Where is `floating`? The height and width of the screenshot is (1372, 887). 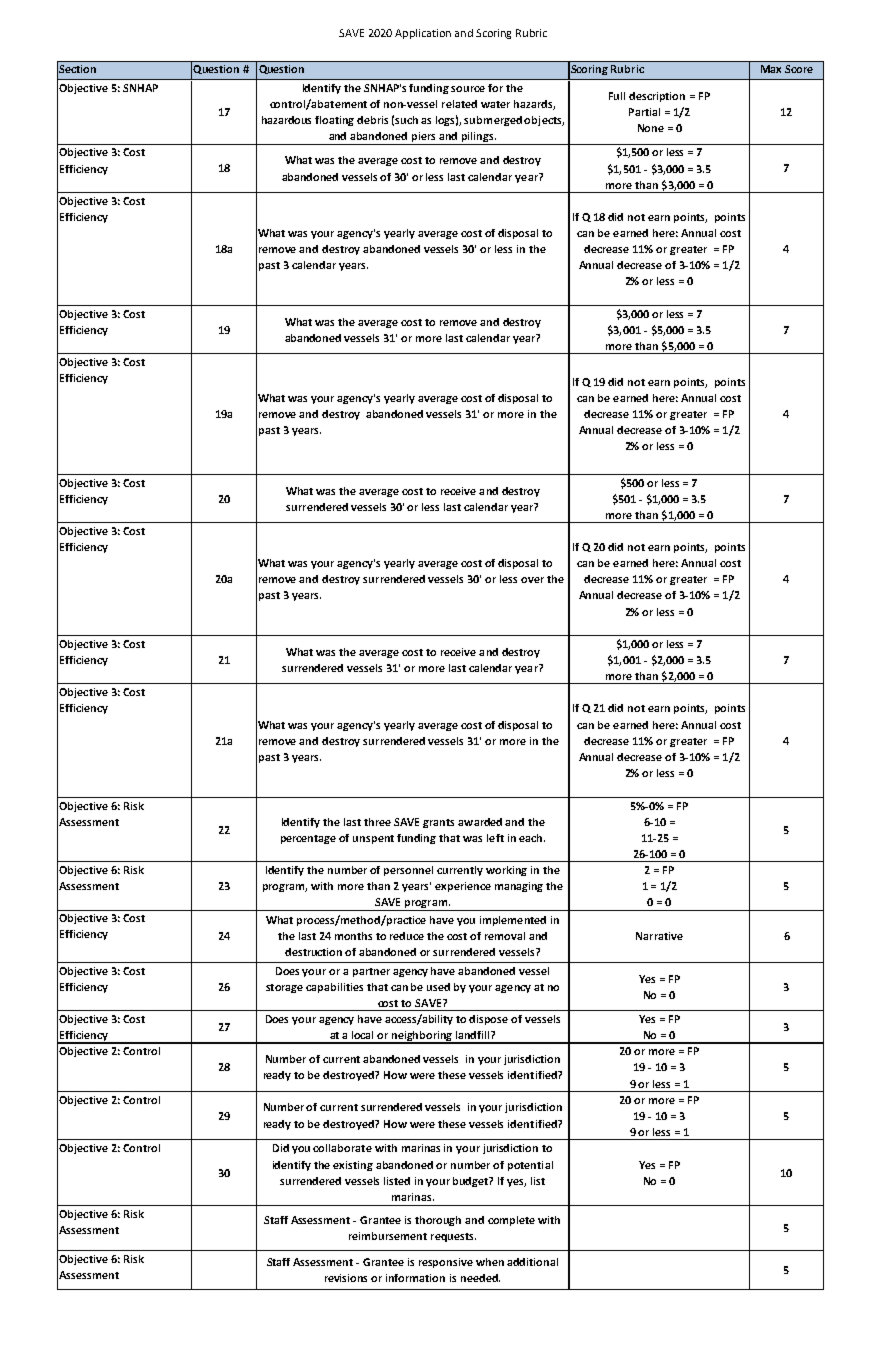 floating is located at coordinates (334, 121).
